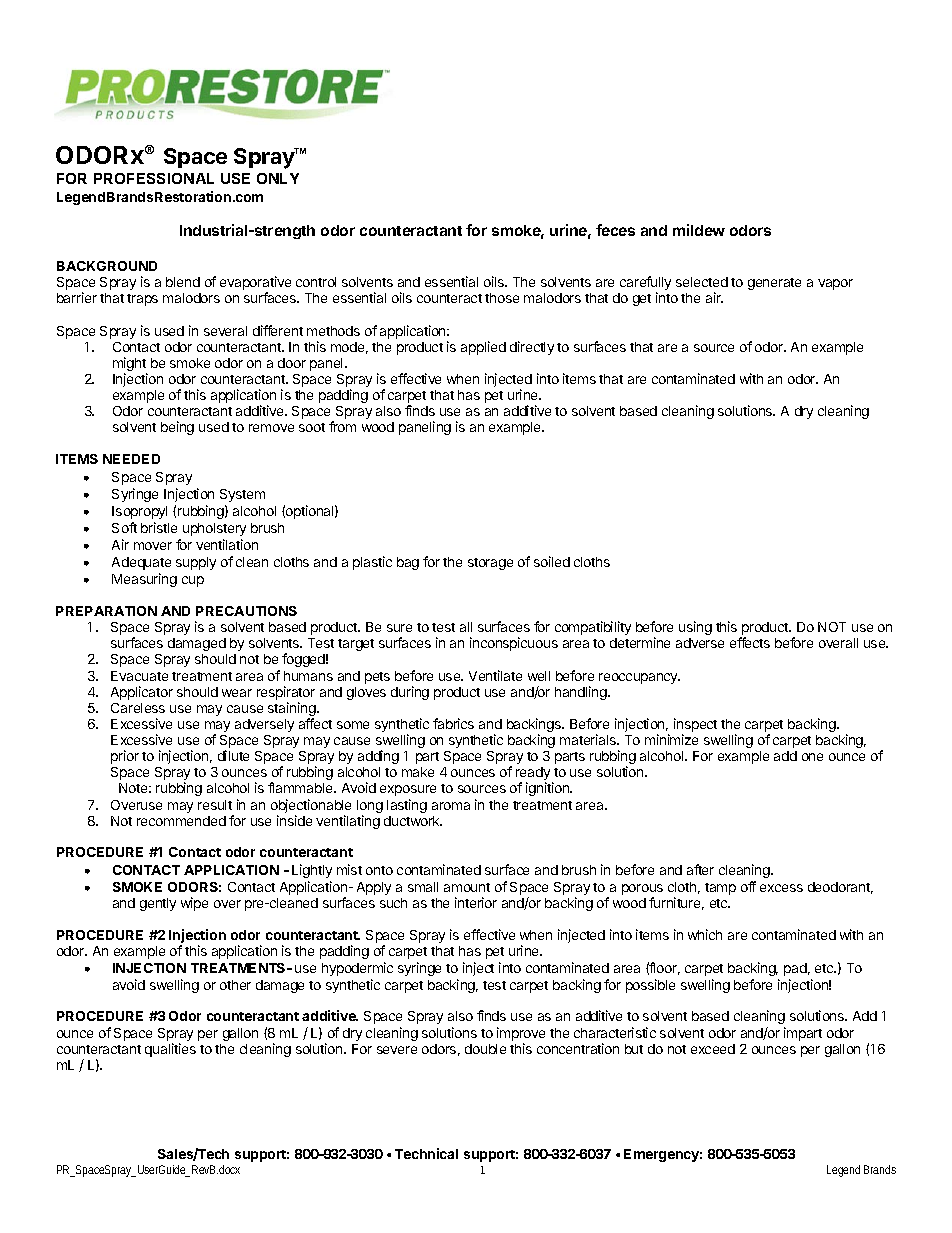 This document has width=952, height=1233. Describe the element at coordinates (702, 282) in the document. I see `selected` at that location.
